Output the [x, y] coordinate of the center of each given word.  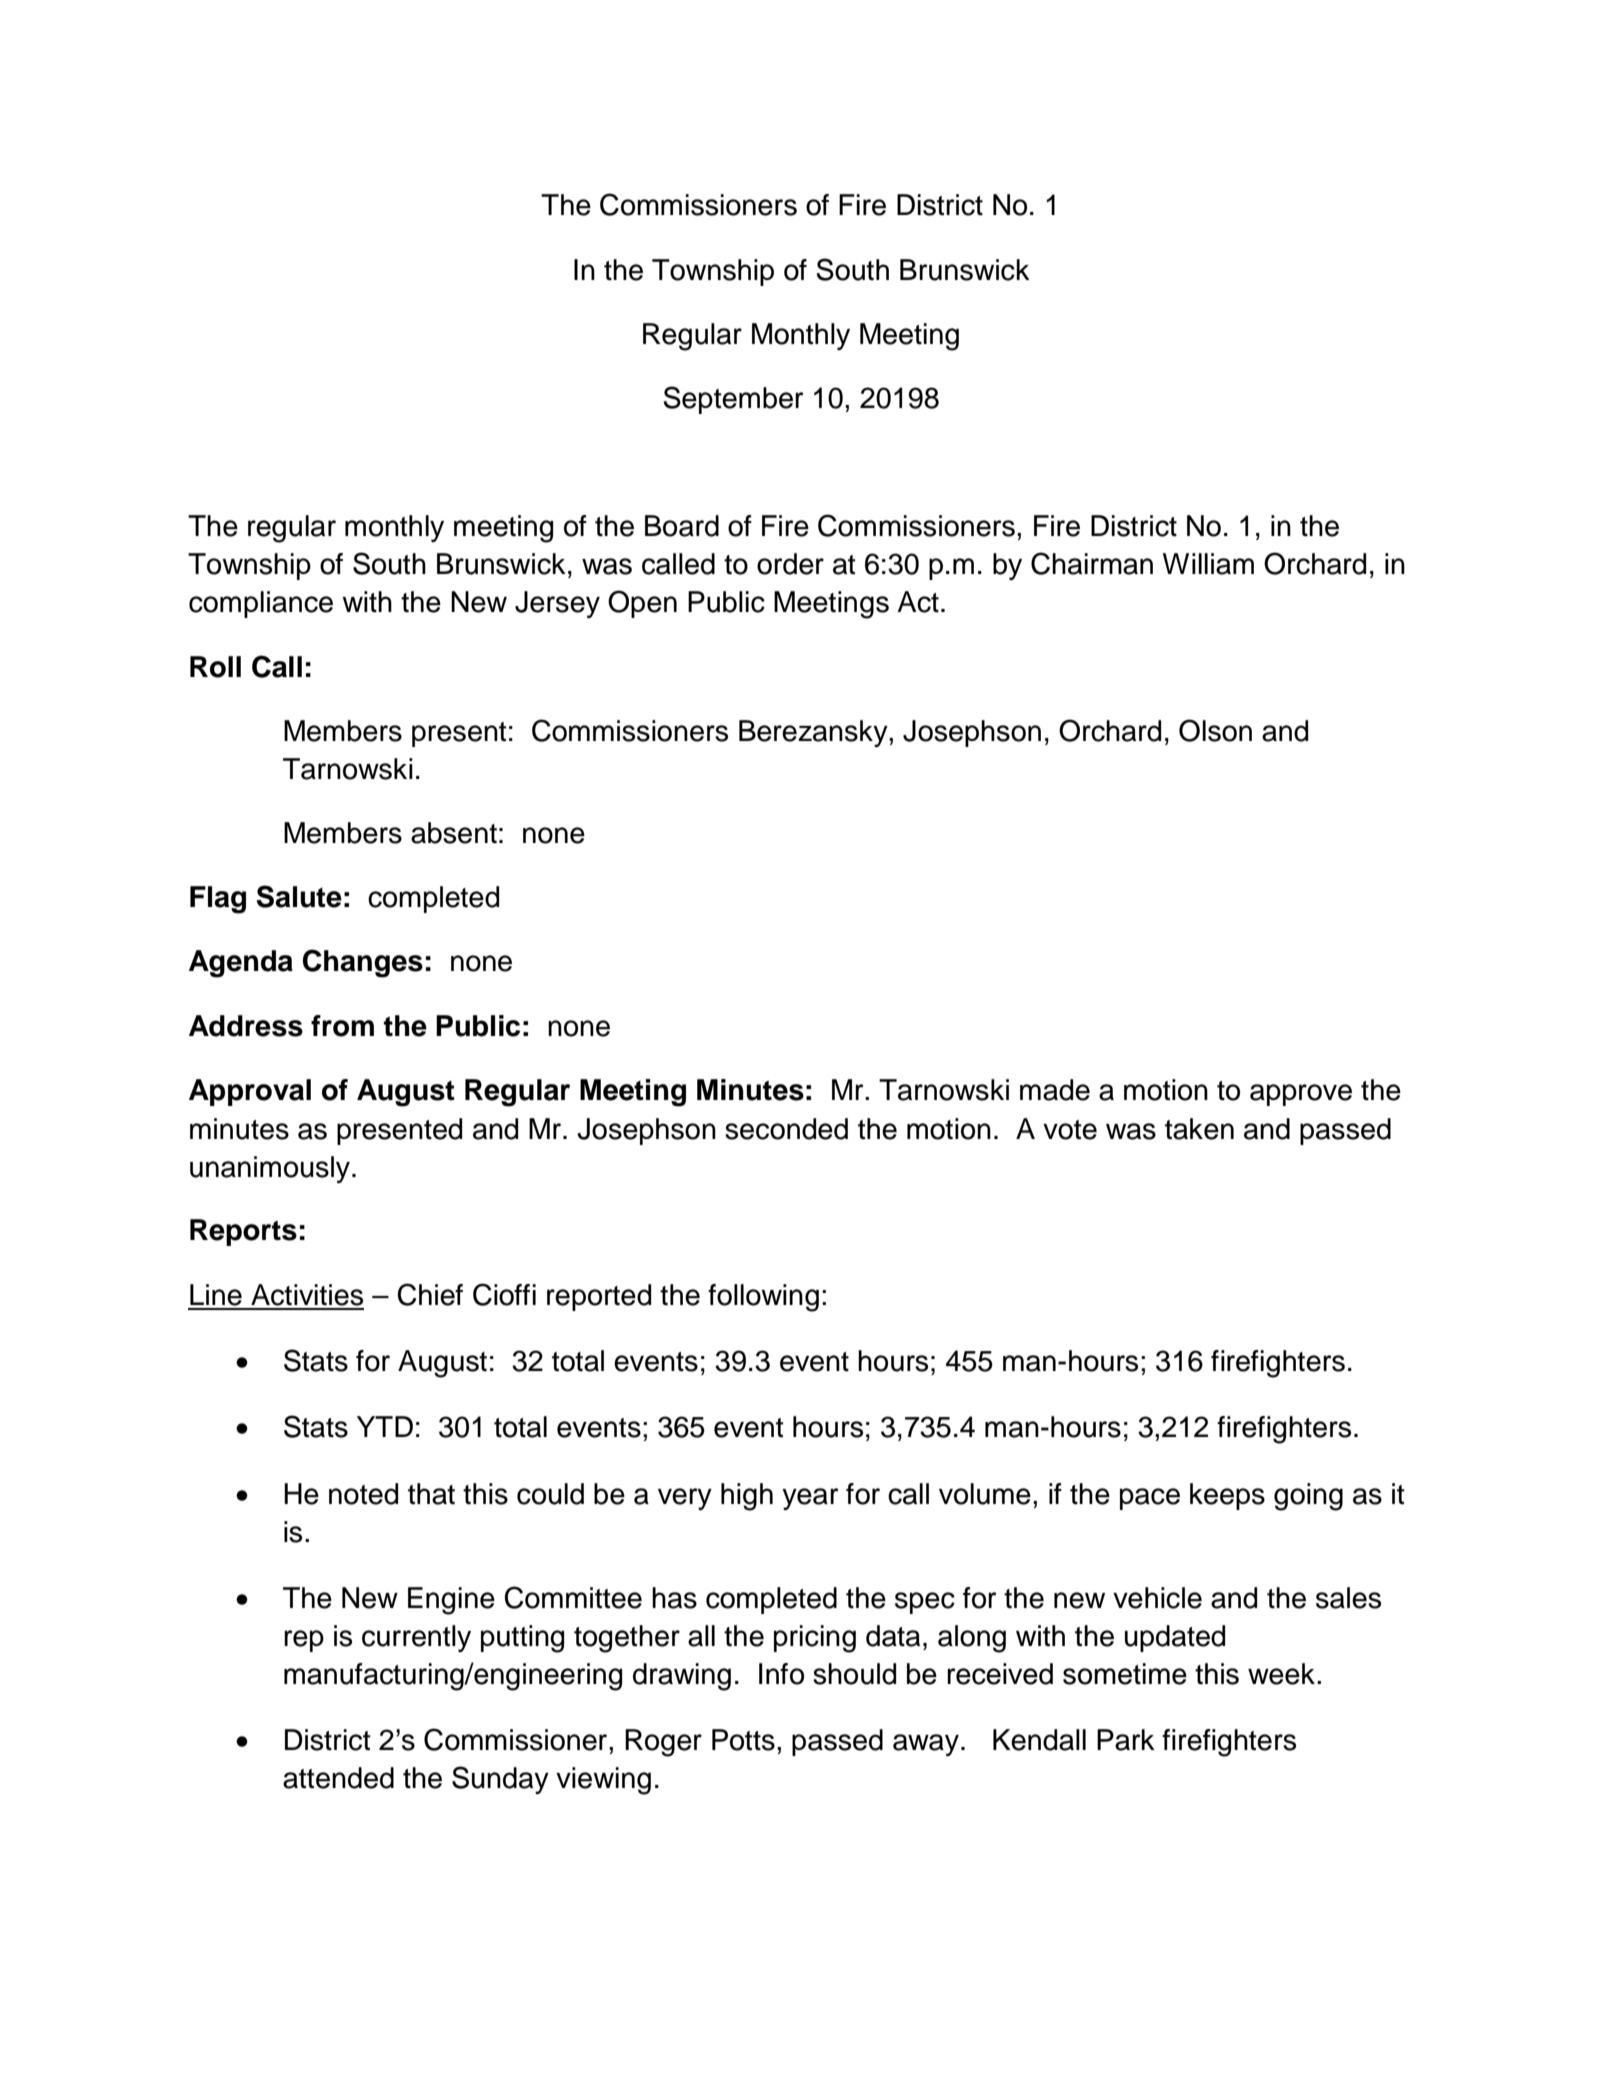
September [734, 400]
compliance [261, 604]
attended [338, 1778]
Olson [1215, 730]
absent [454, 833]
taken [1199, 1129]
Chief [430, 1294]
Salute [299, 896]
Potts [743, 1740]
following [763, 1298]
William [1208, 564]
